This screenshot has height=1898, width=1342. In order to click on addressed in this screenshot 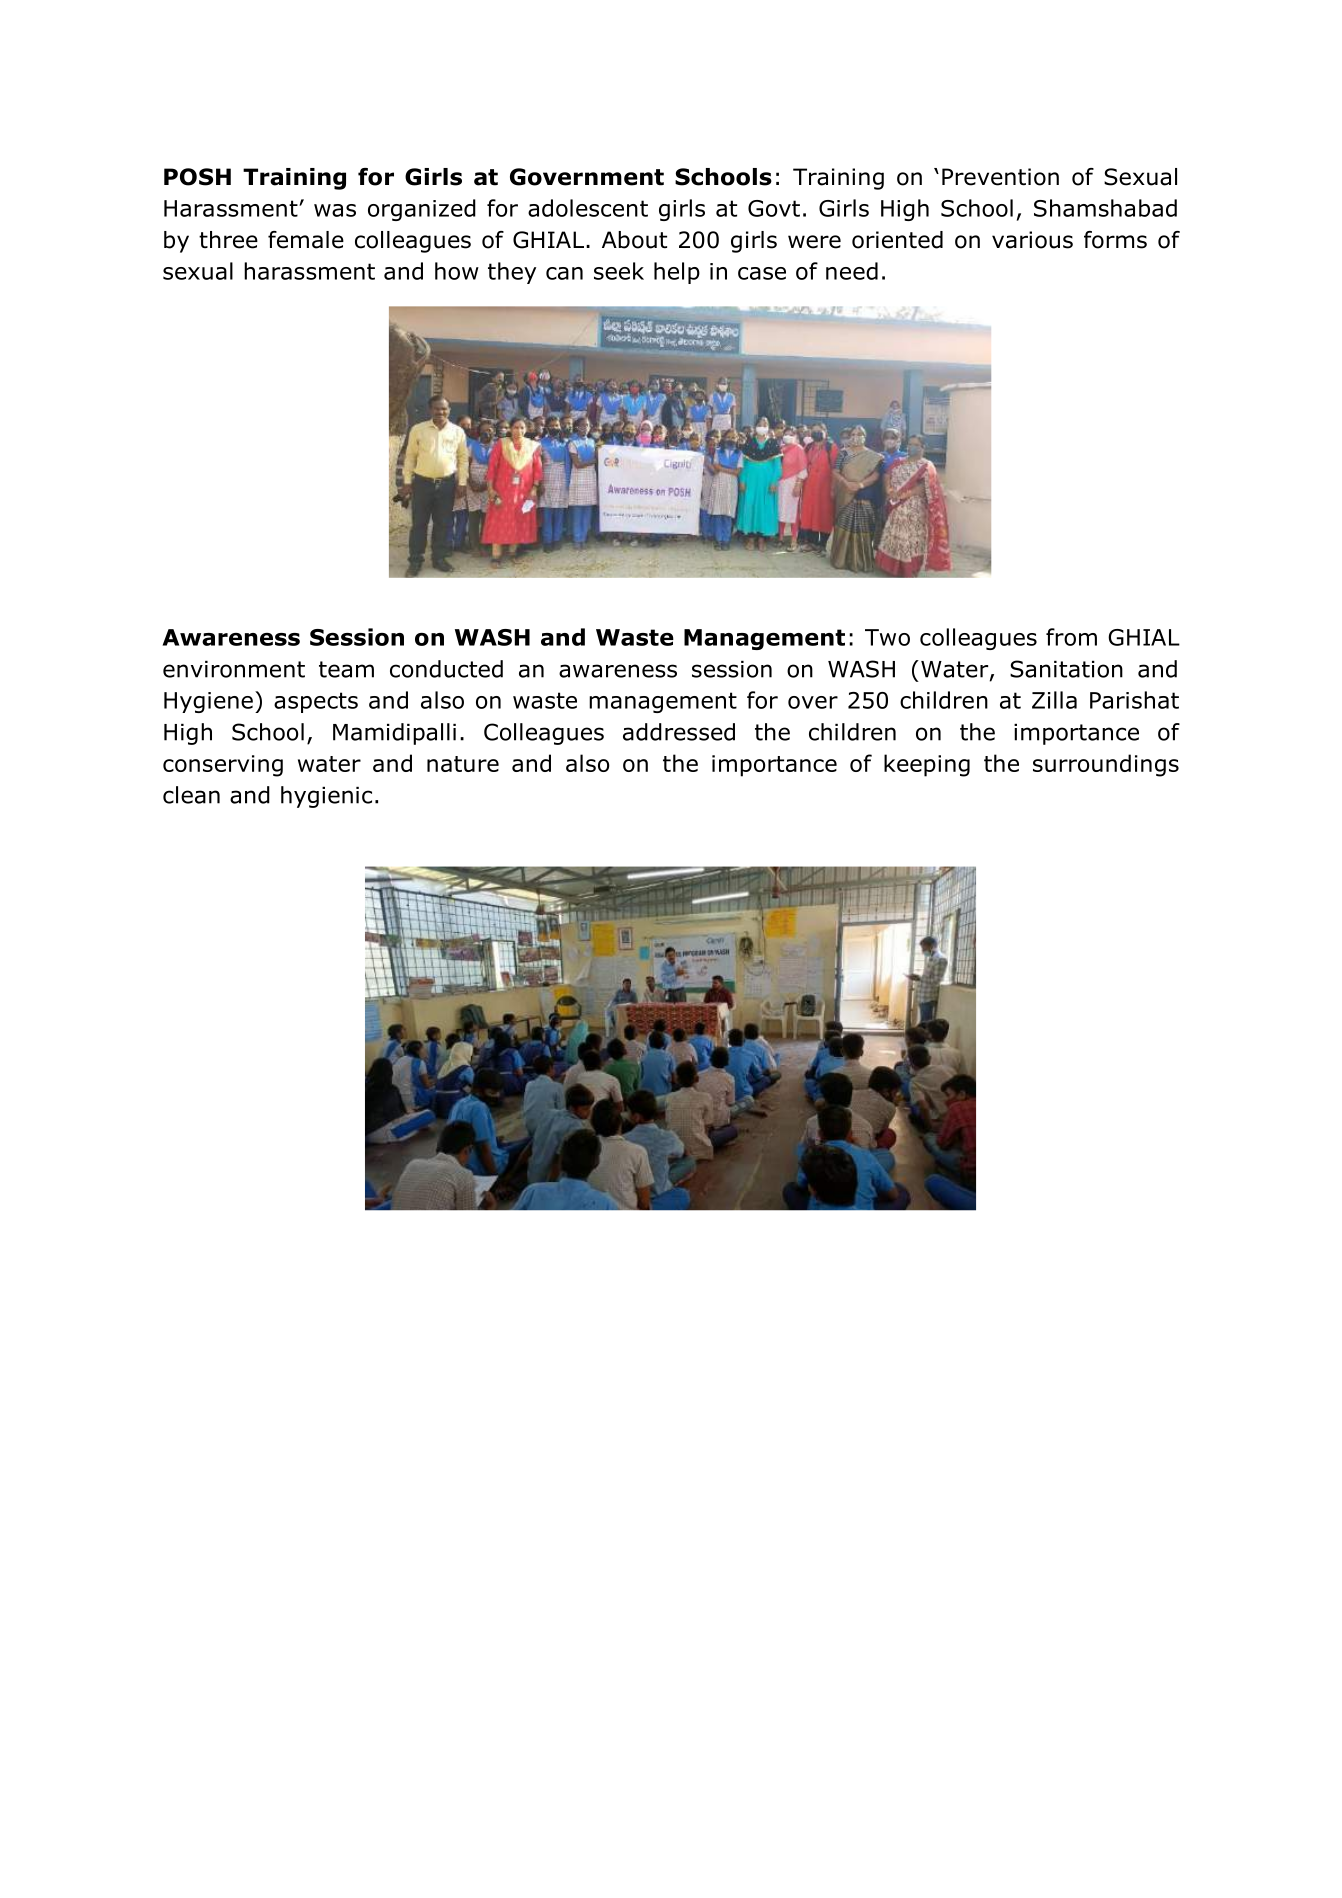, I will do `click(679, 732)`.
